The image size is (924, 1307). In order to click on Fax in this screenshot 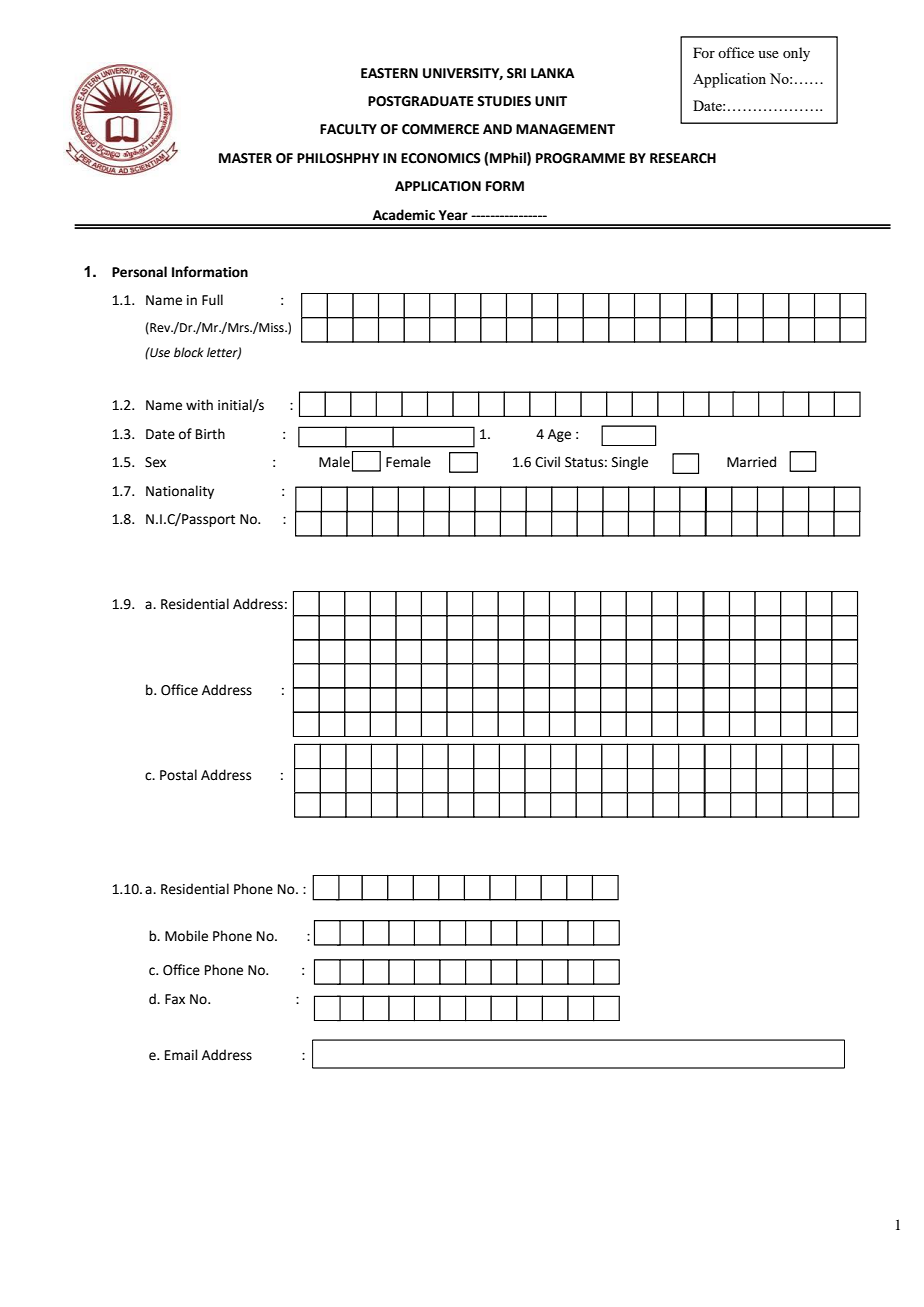, I will do `click(175, 999)`.
